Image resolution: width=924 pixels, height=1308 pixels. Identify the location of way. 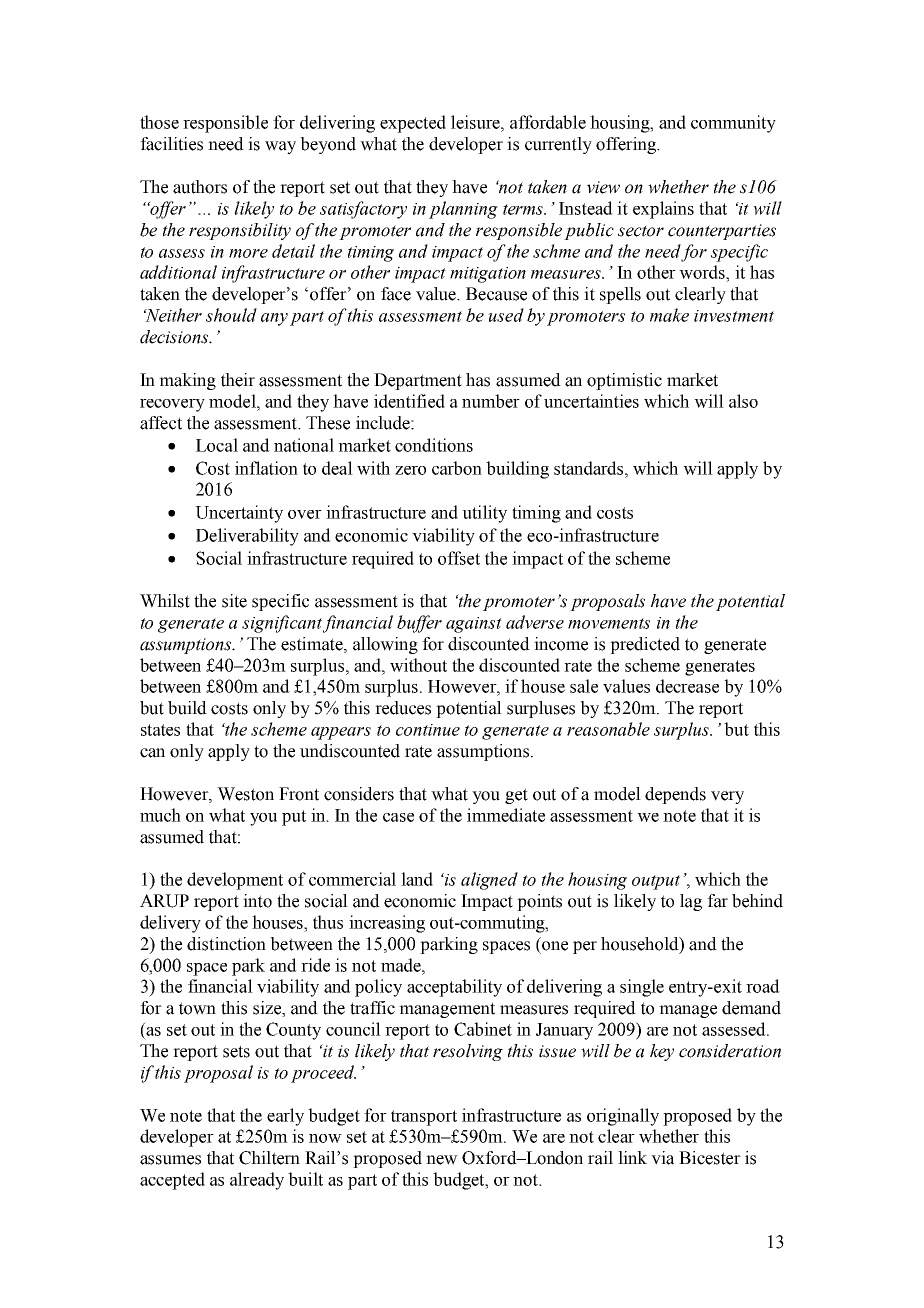
(280, 147).
